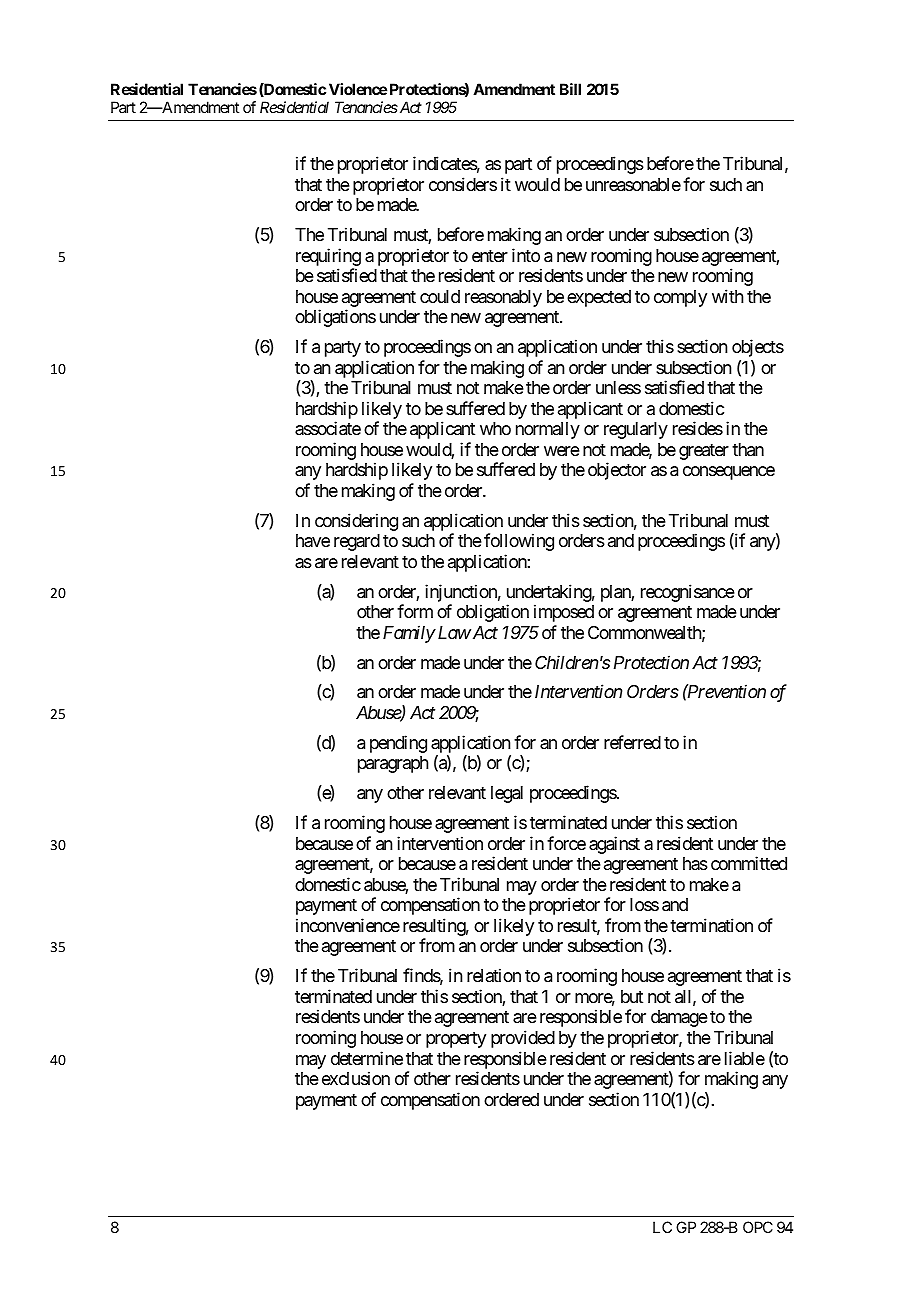 Image resolution: width=924 pixels, height=1308 pixels. What do you see at coordinates (393, 764) in the image?
I see `paragraph` at bounding box center [393, 764].
